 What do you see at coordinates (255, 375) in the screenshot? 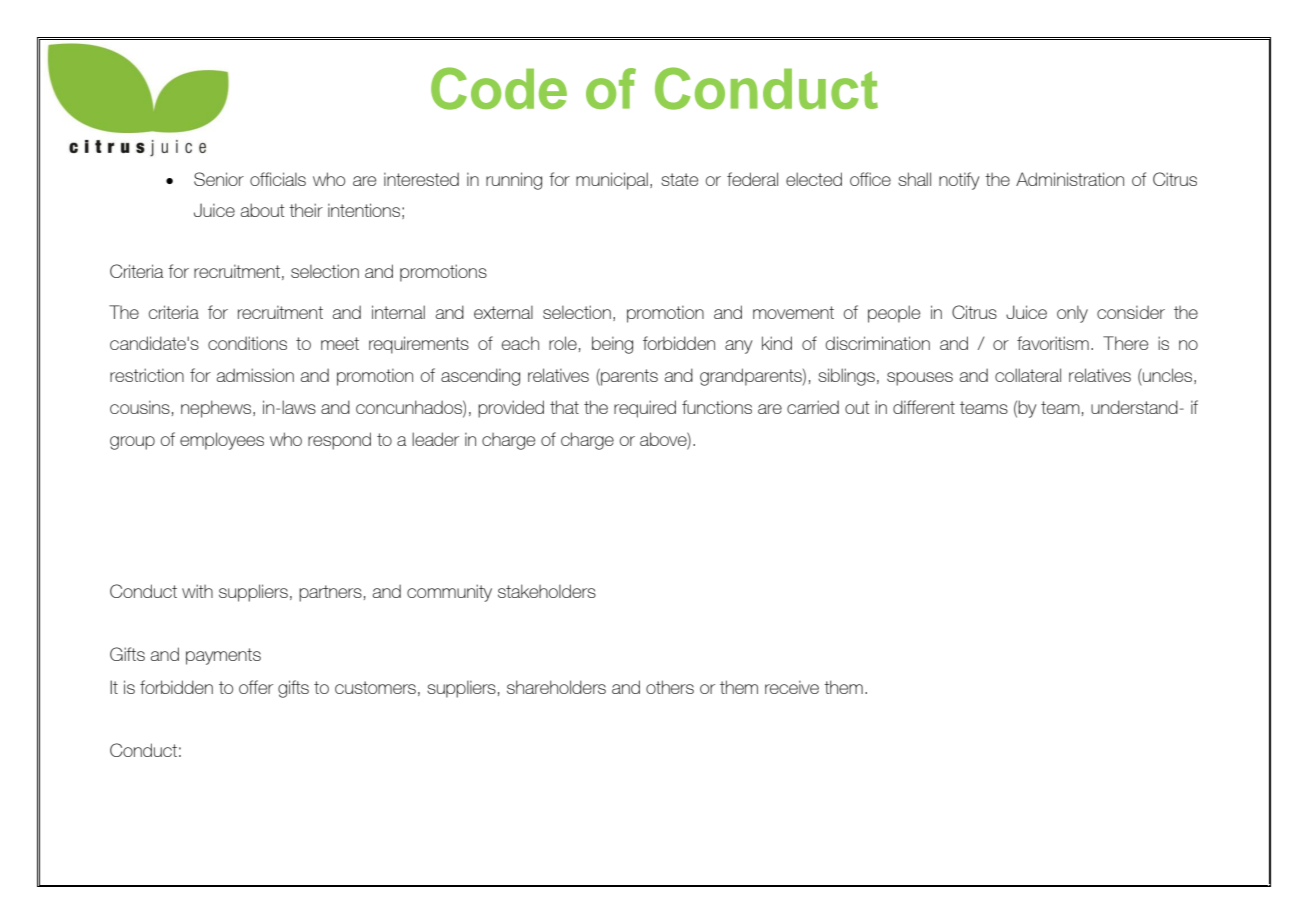
I see `admission` at bounding box center [255, 375].
